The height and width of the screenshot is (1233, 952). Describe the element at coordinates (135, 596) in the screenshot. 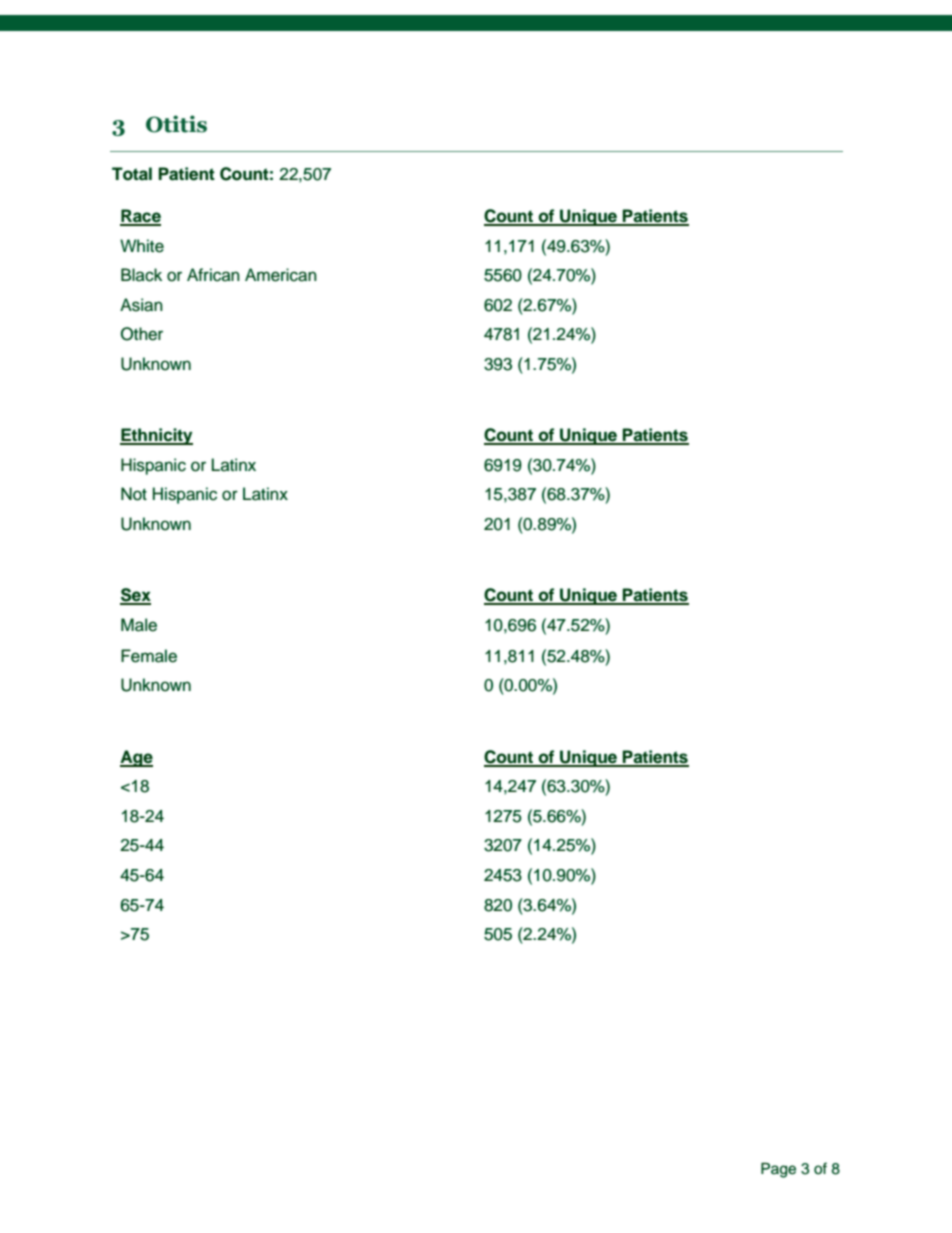

I see `Sex` at that location.
